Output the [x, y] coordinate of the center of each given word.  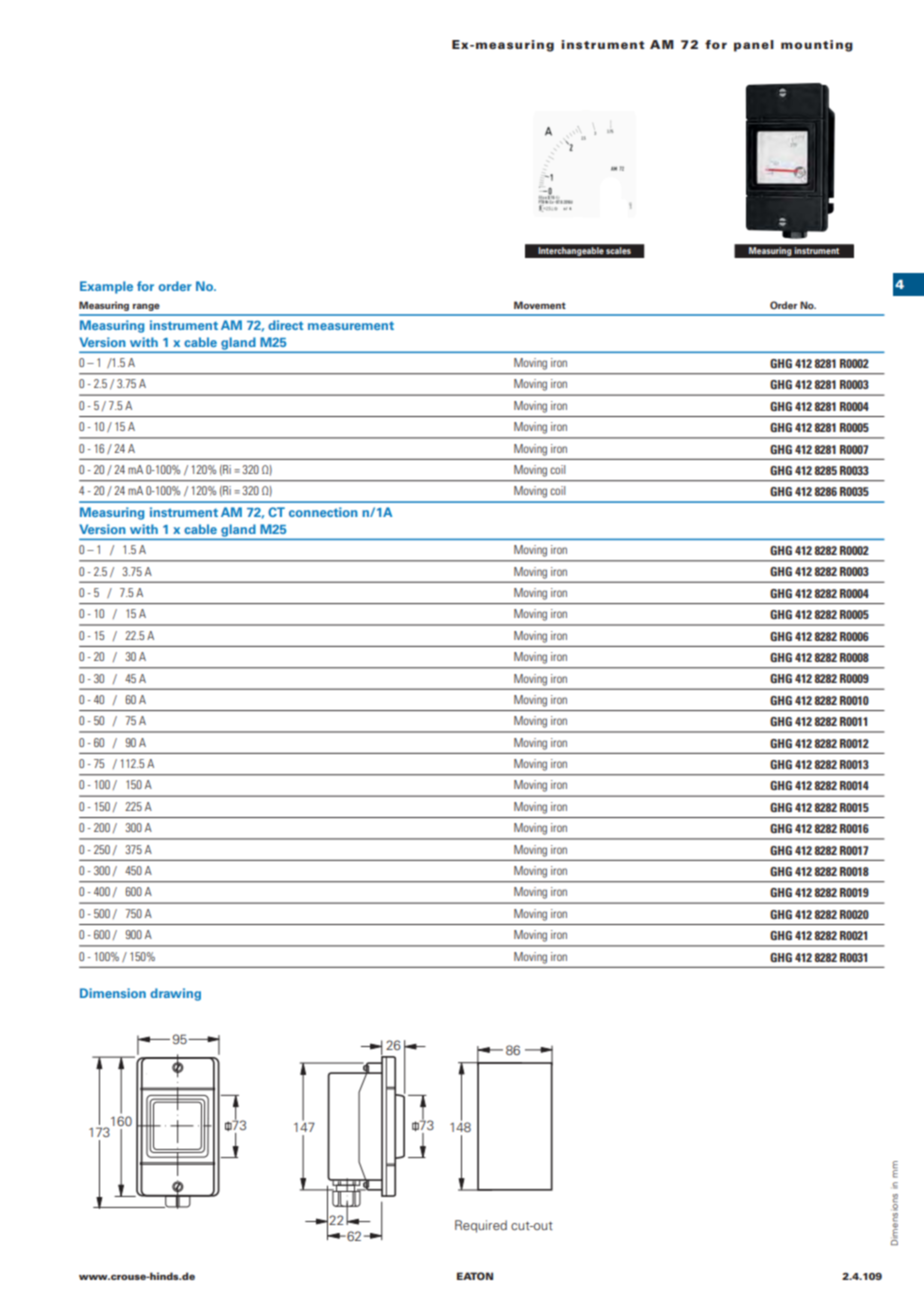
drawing [175, 994]
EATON [475, 1276]
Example [106, 287]
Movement [540, 305]
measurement [351, 325]
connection [323, 512]
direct [285, 325]
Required [481, 1226]
